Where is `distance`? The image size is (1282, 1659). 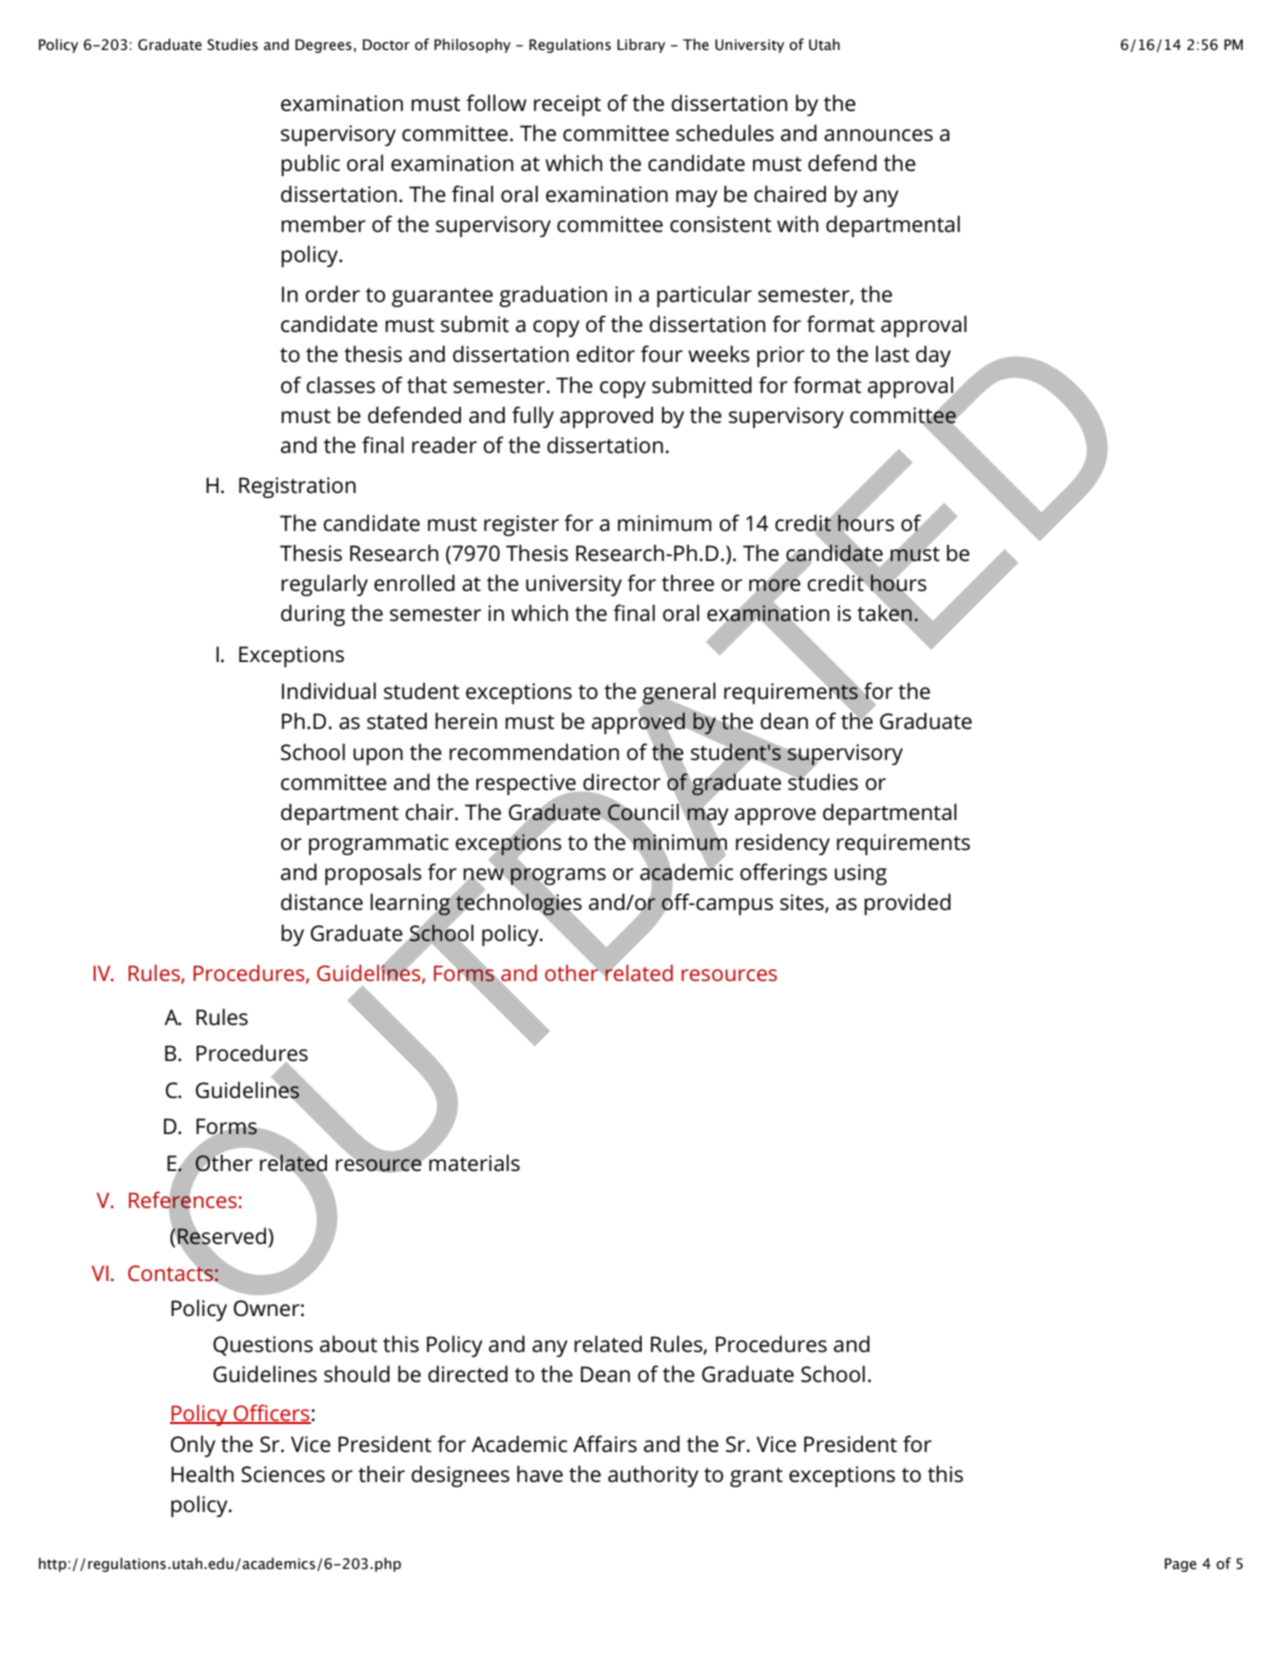 distance is located at coordinates (322, 902).
